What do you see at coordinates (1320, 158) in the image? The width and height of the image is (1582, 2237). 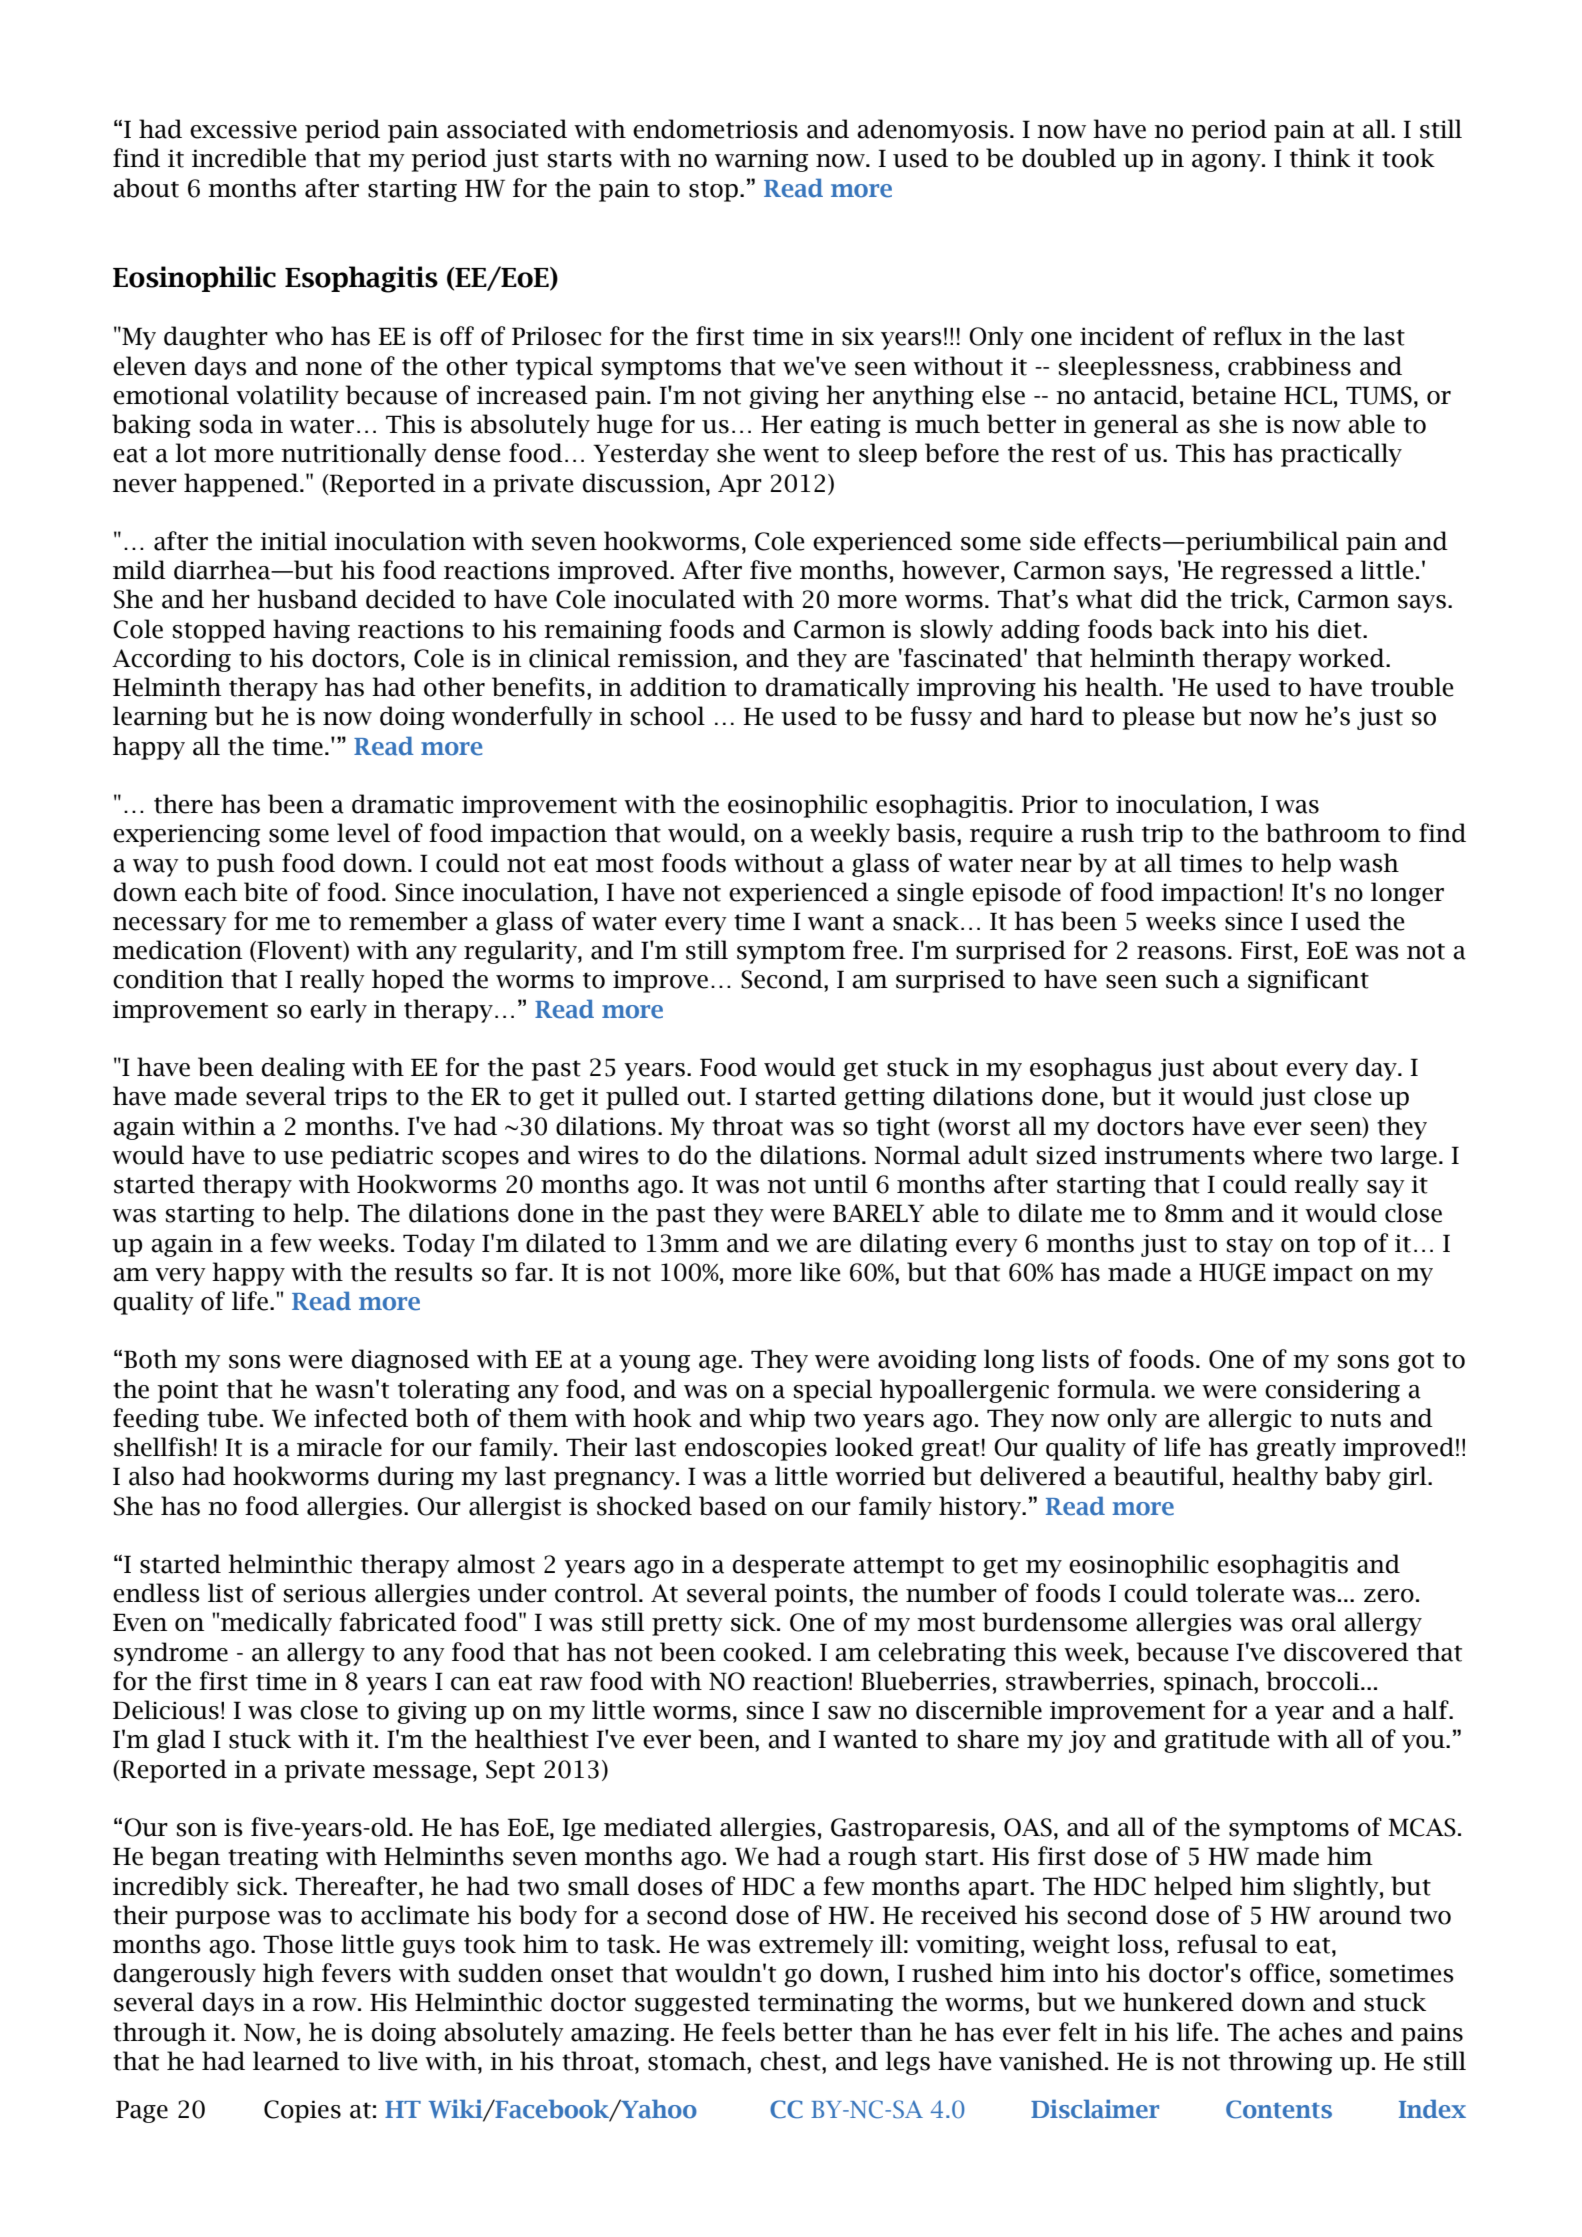 I see `think` at bounding box center [1320, 158].
